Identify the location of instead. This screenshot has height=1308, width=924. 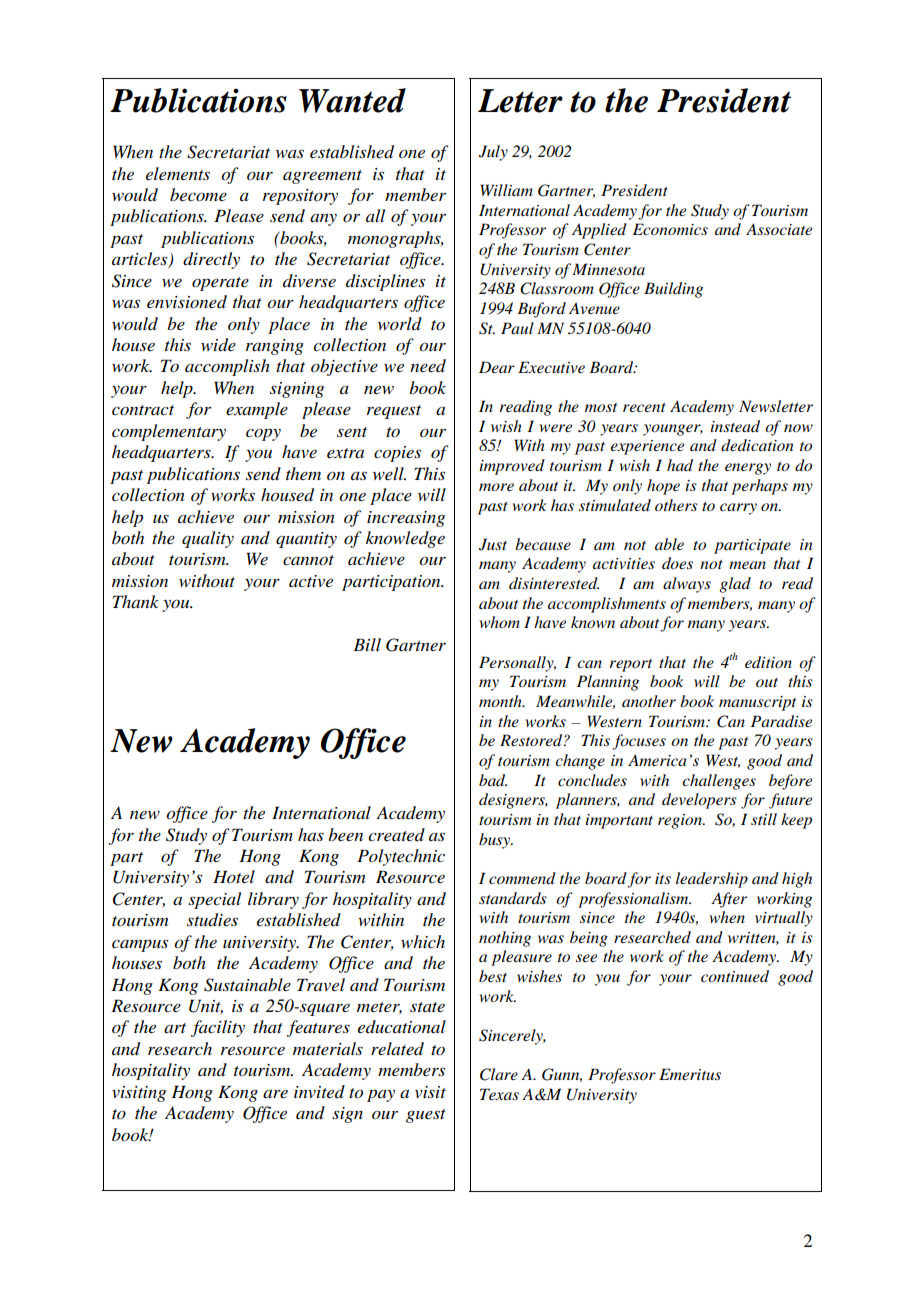
(735, 426).
